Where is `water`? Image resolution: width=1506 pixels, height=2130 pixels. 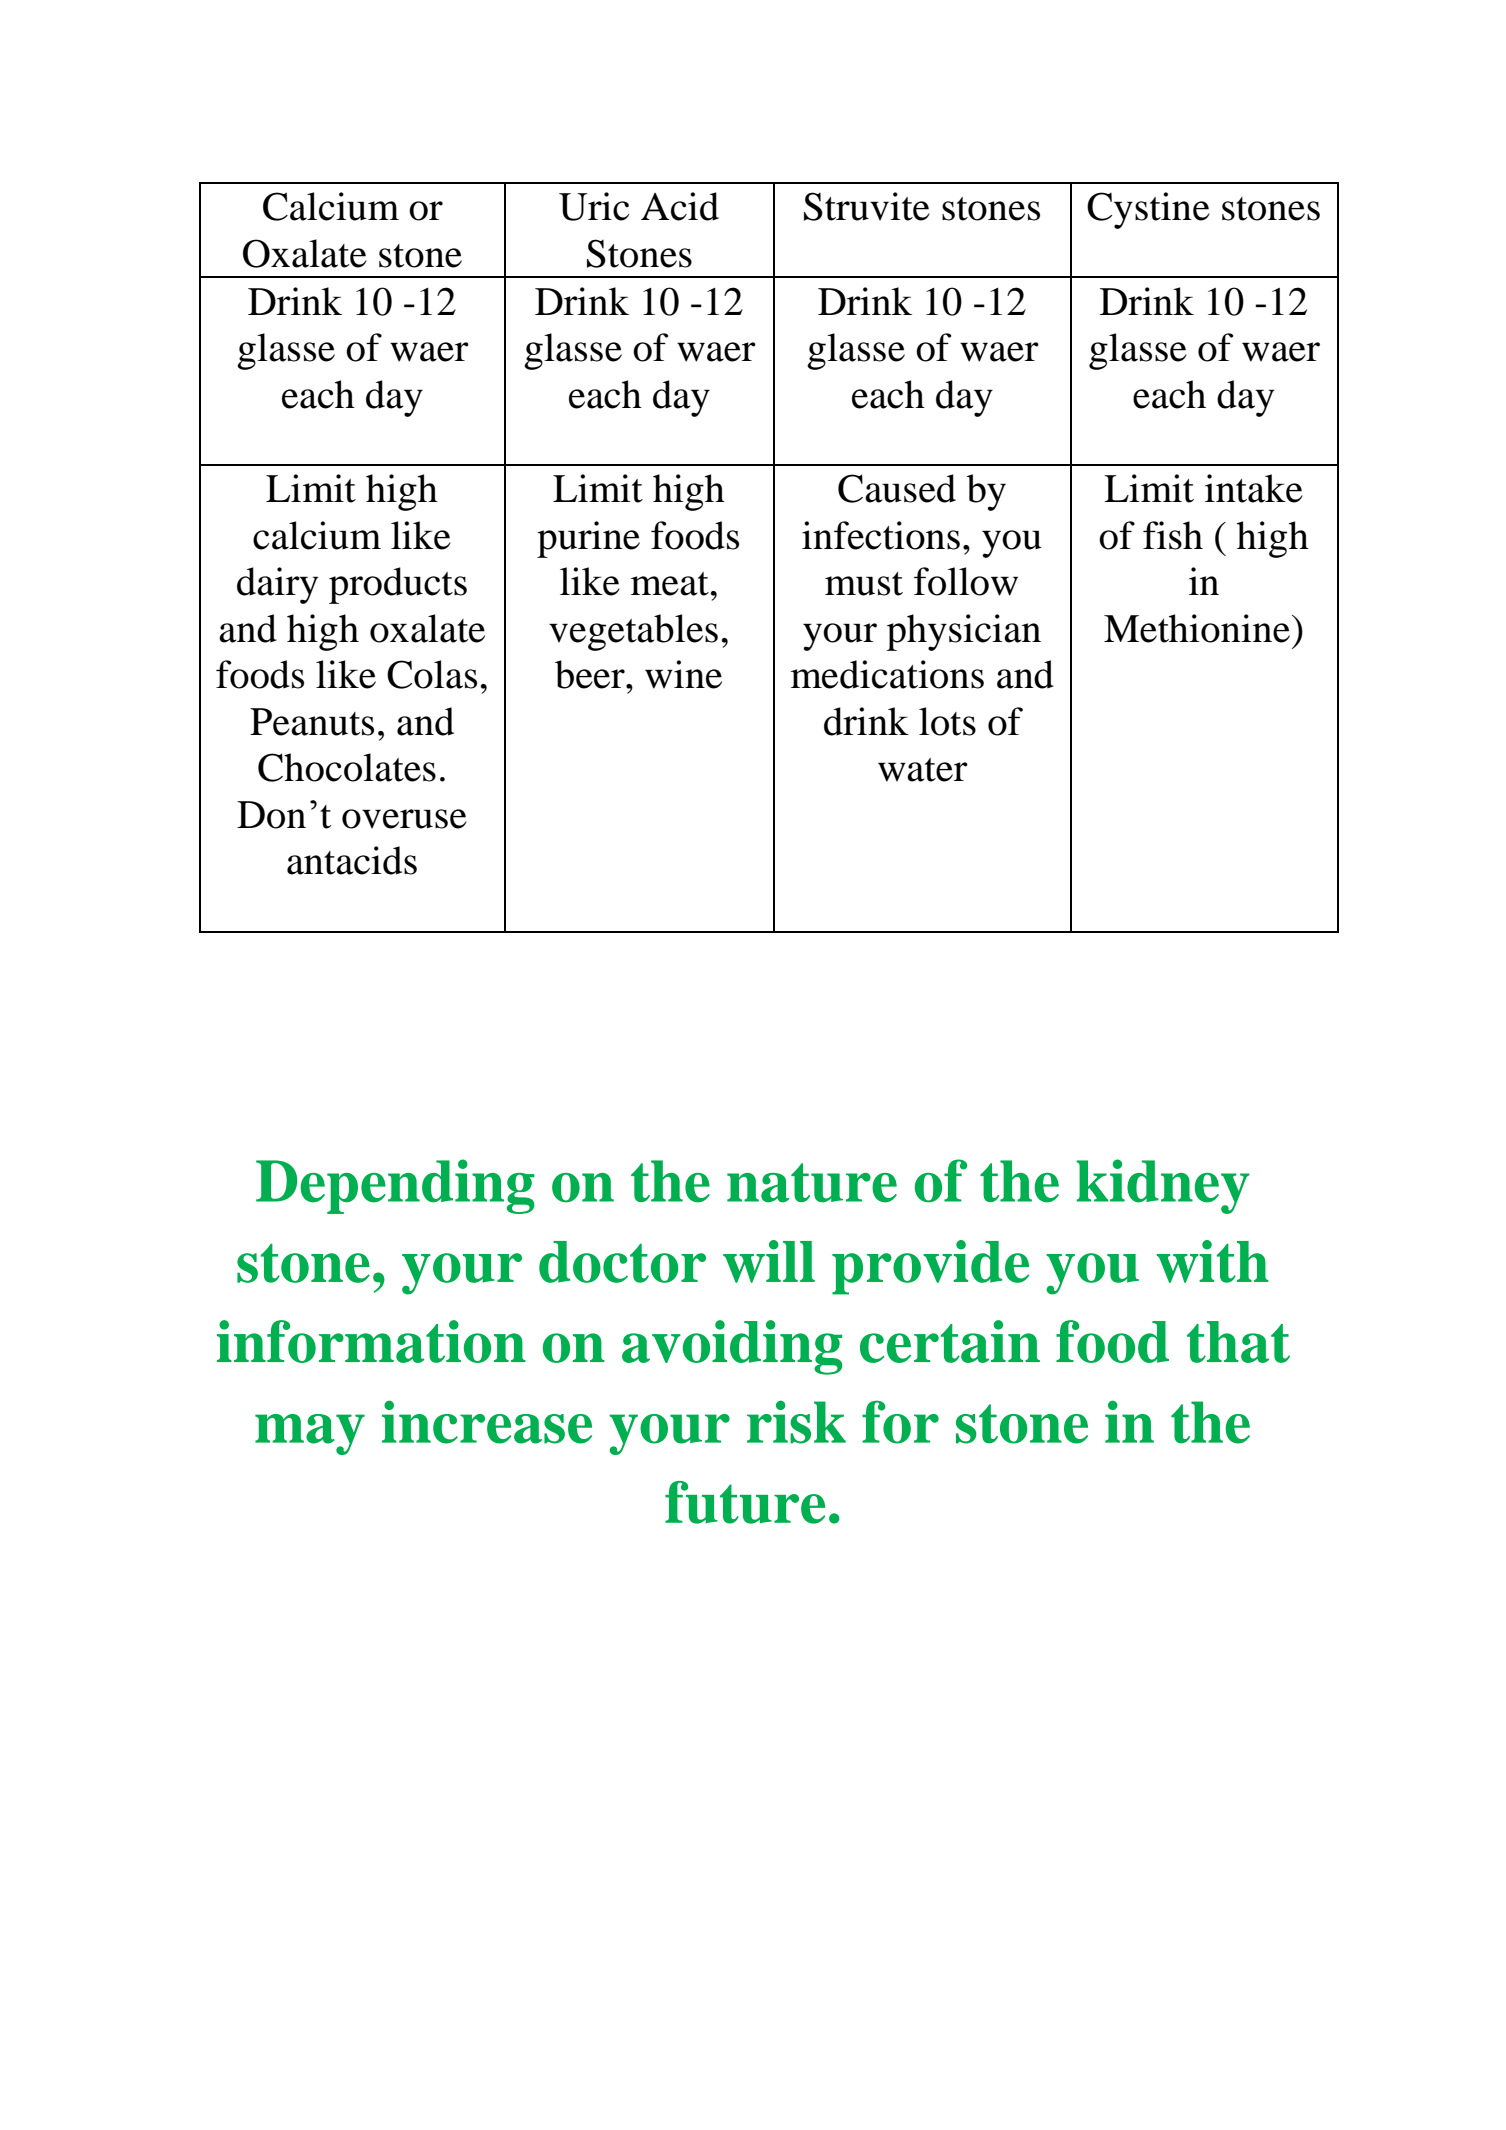
water is located at coordinates (923, 770).
